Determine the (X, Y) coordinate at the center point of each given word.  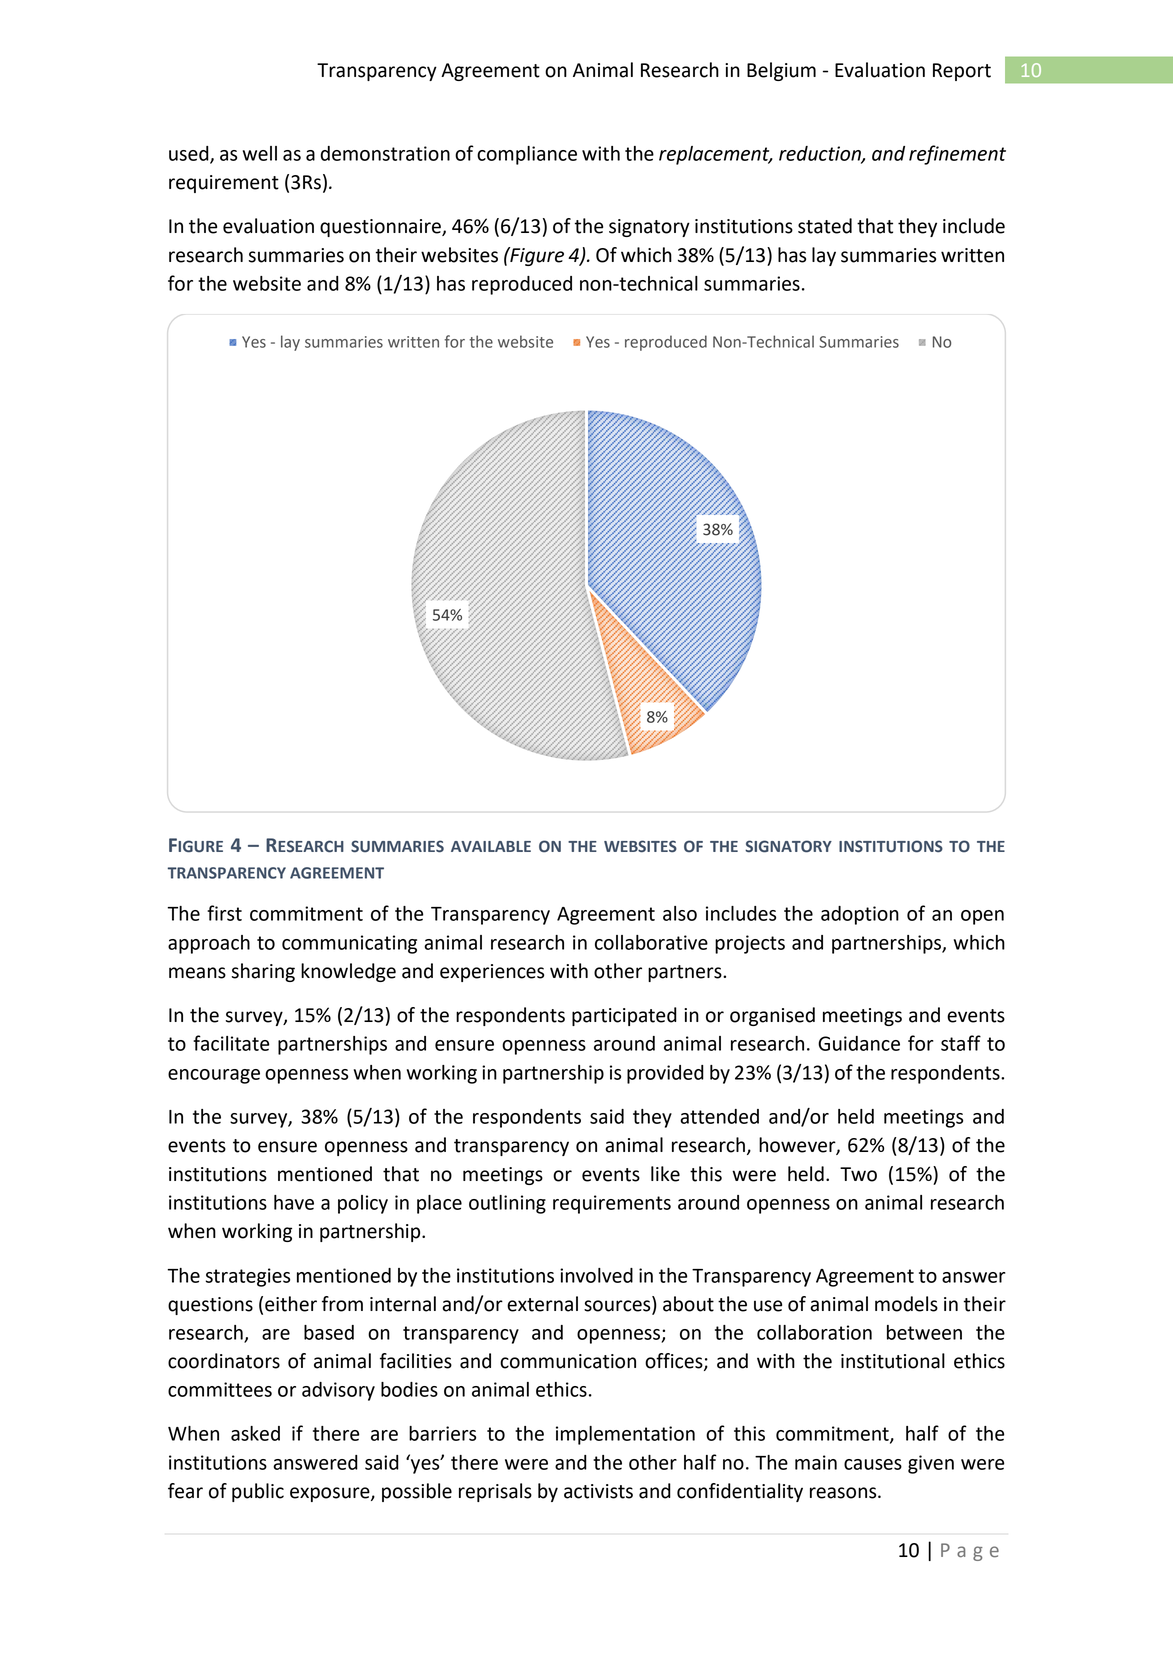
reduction (821, 154)
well (260, 153)
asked (255, 1433)
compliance (527, 155)
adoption (860, 915)
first (224, 913)
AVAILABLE (491, 846)
